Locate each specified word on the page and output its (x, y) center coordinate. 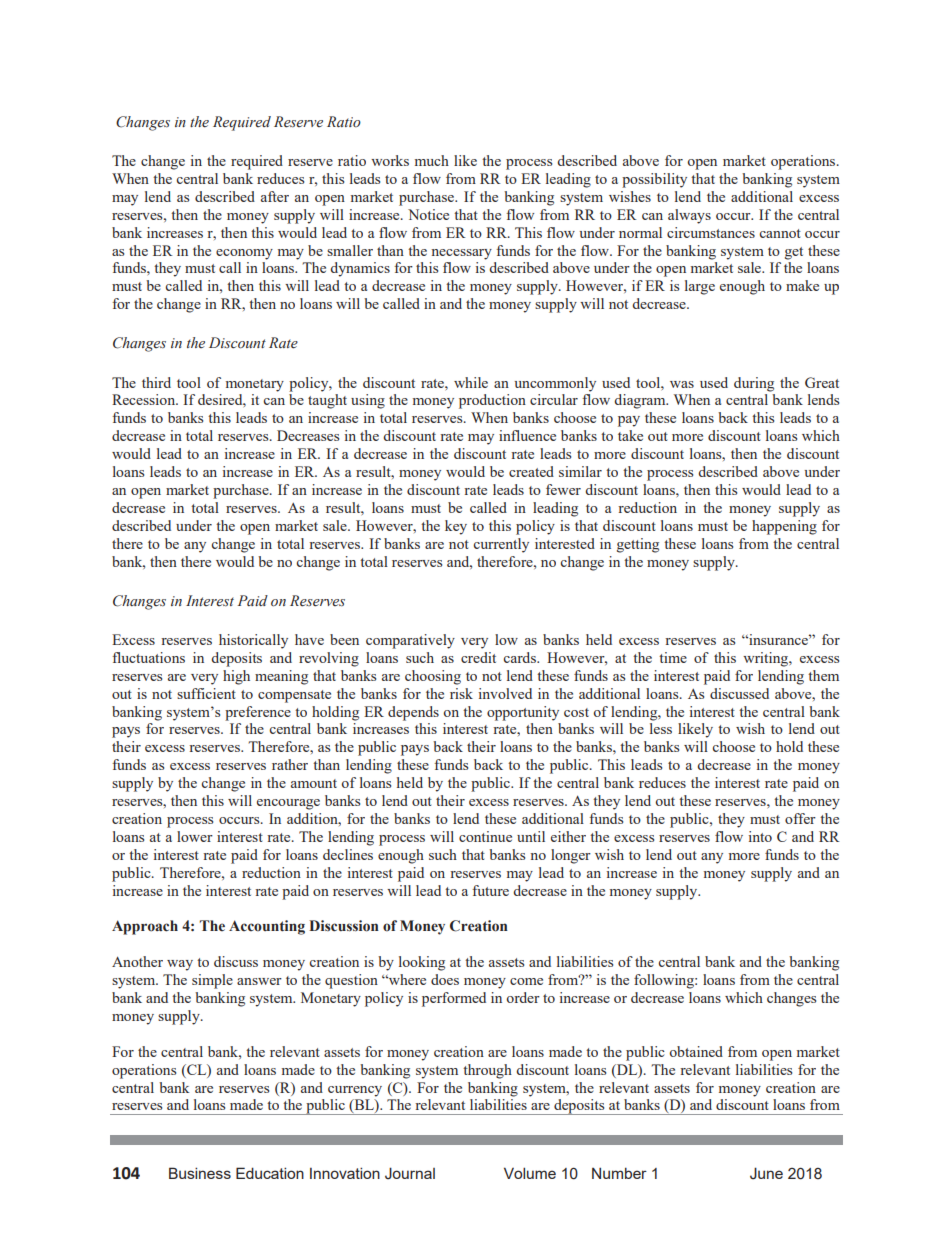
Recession (145, 399)
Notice (428, 214)
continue (485, 836)
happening (784, 527)
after (275, 196)
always (689, 216)
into (760, 836)
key (456, 527)
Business (200, 1173)
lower (195, 836)
